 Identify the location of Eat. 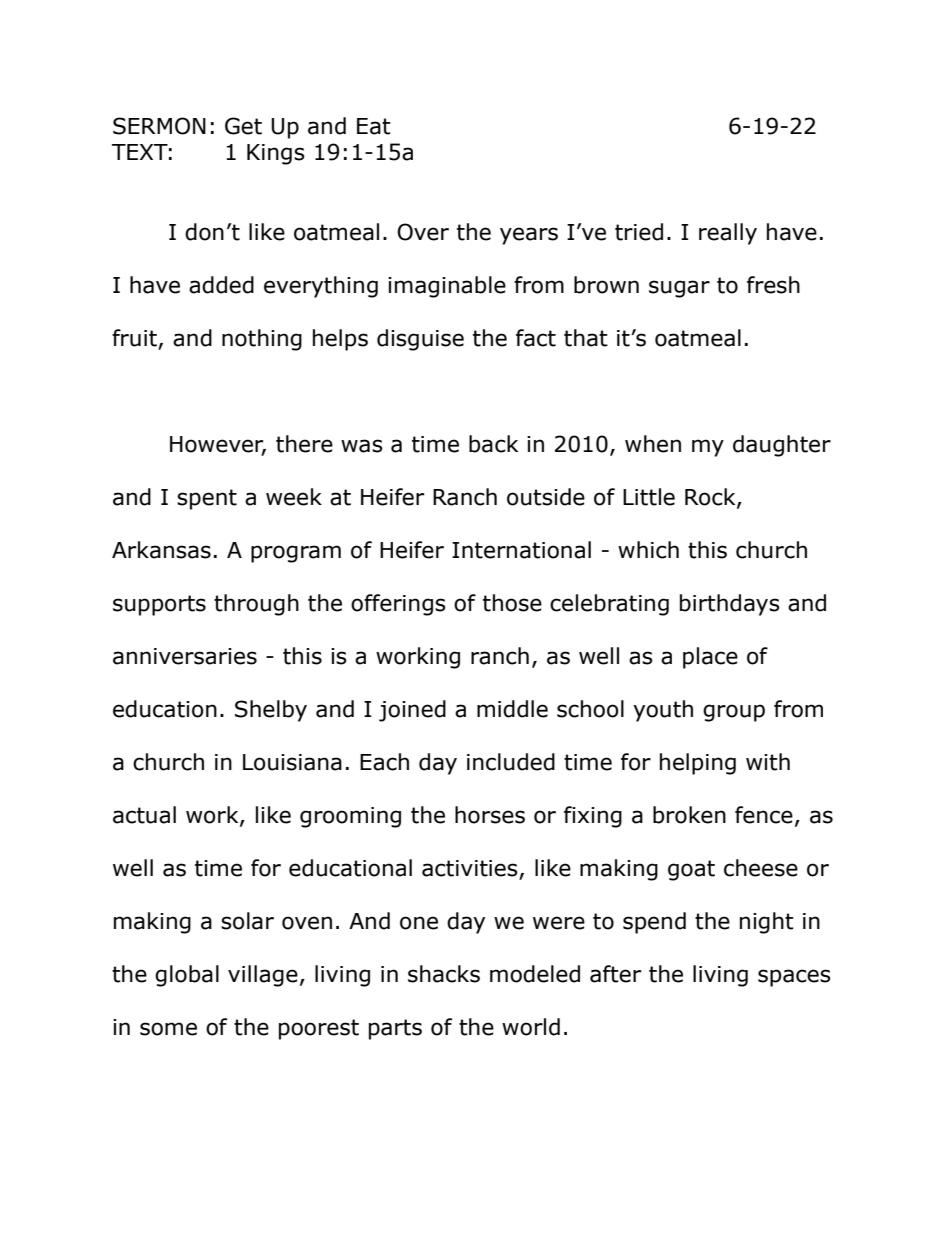
(374, 126).
